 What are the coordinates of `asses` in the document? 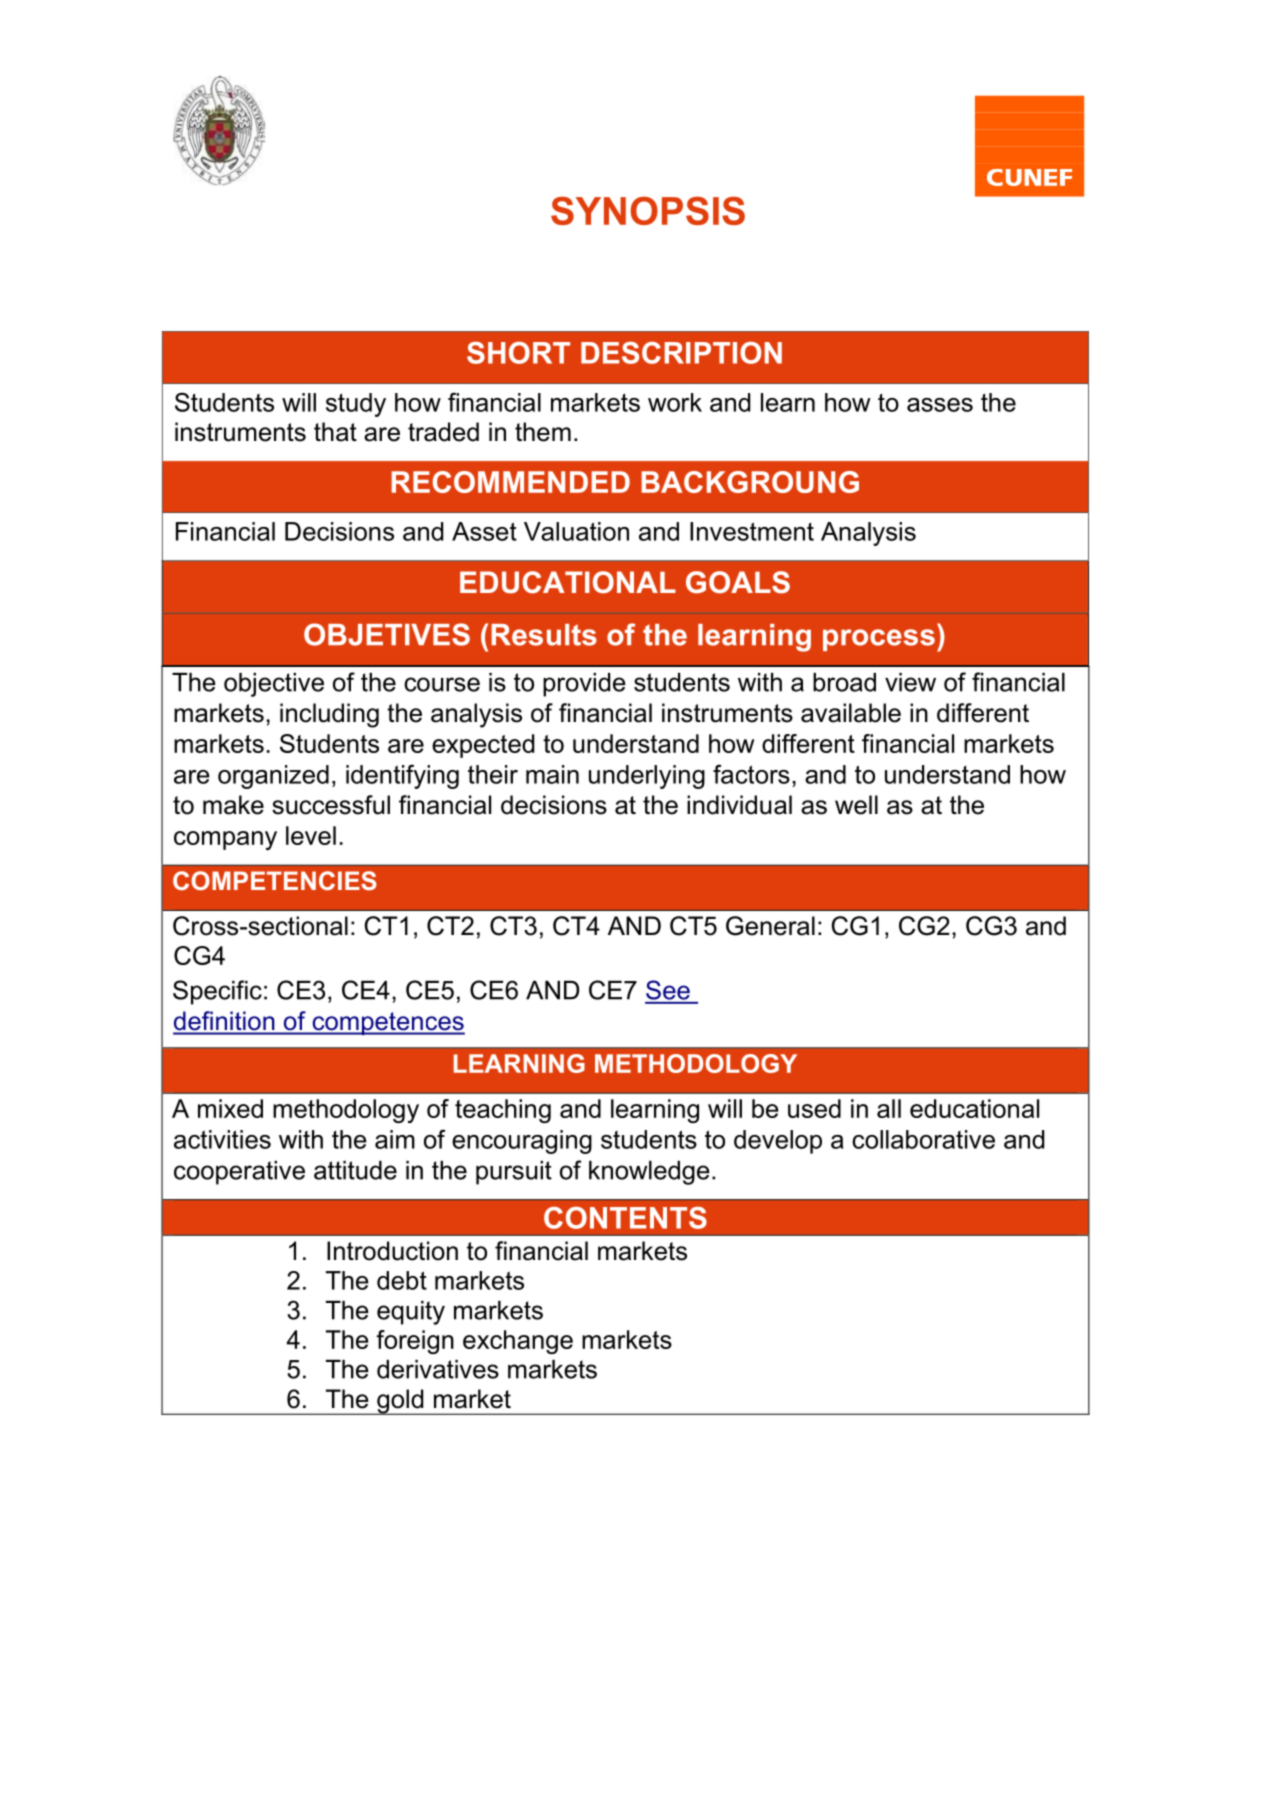 It's located at (940, 405).
